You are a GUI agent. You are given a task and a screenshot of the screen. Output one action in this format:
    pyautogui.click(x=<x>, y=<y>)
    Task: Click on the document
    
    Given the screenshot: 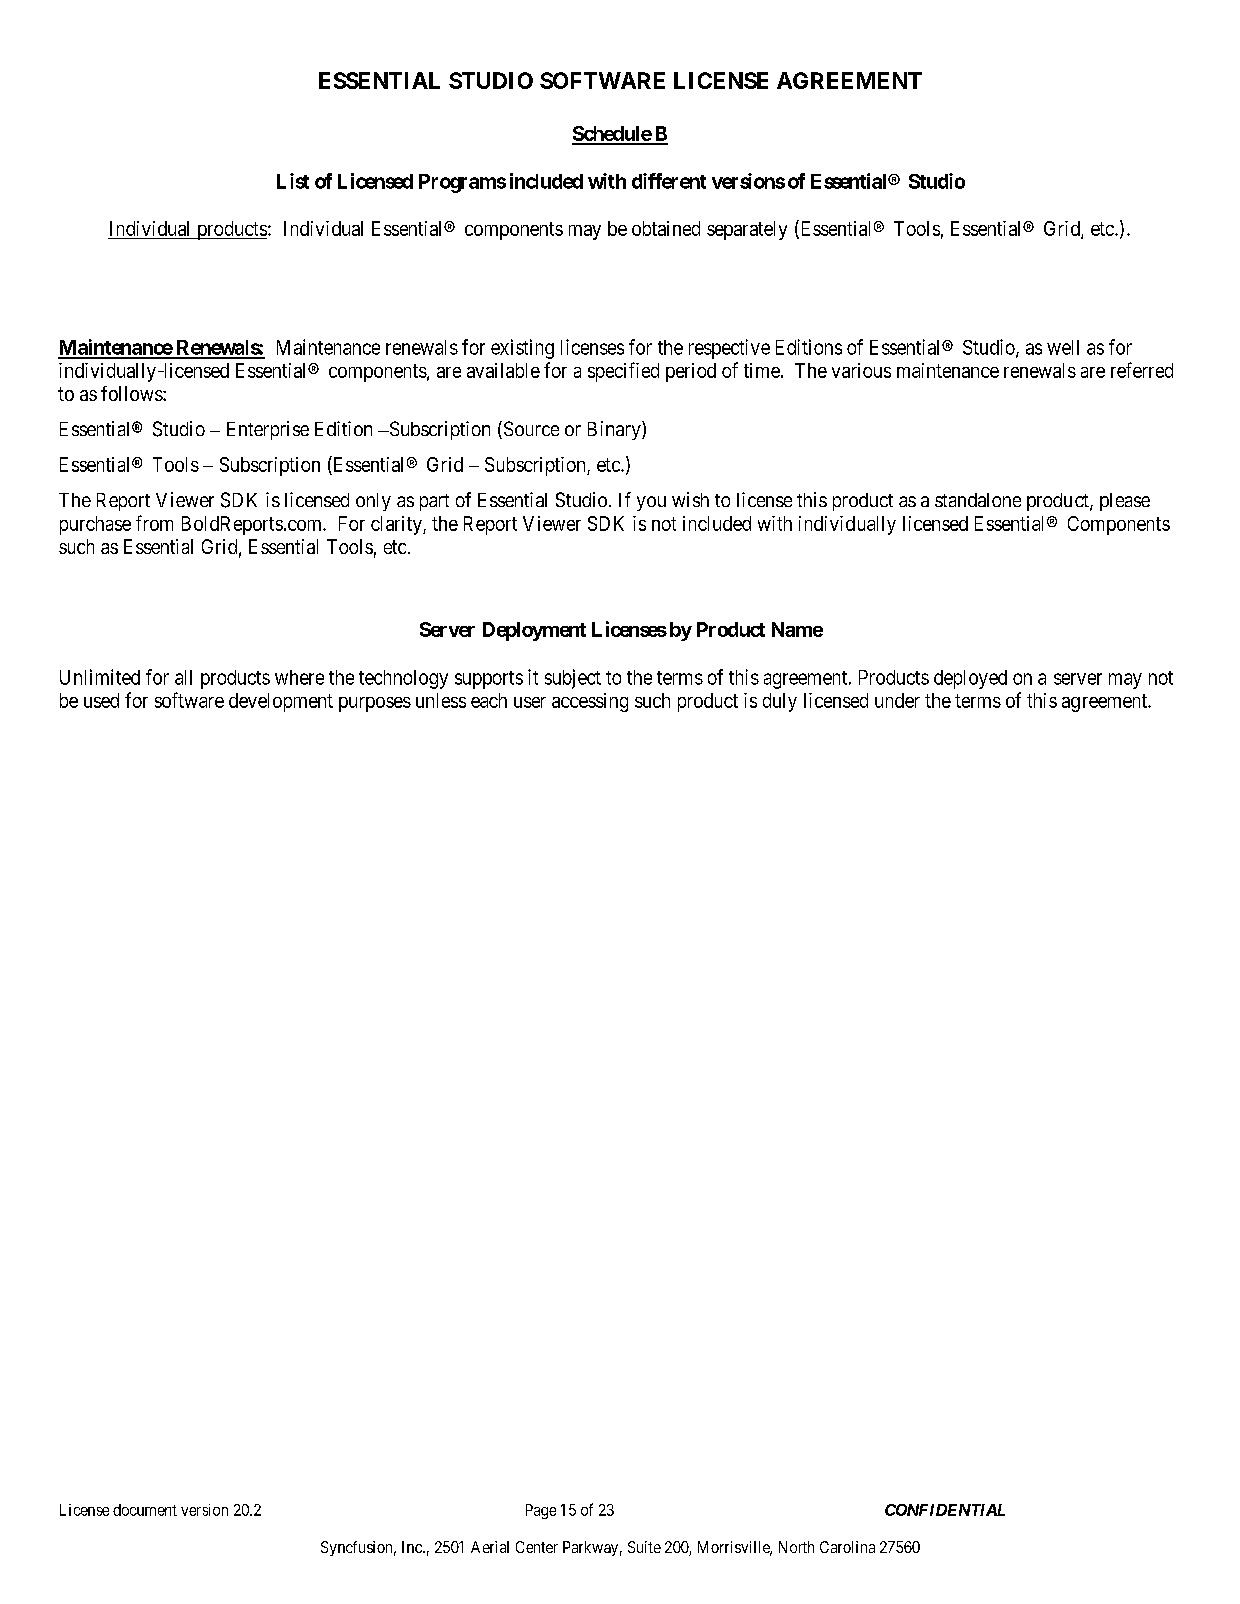 What is the action you would take?
    pyautogui.click(x=145, y=1510)
